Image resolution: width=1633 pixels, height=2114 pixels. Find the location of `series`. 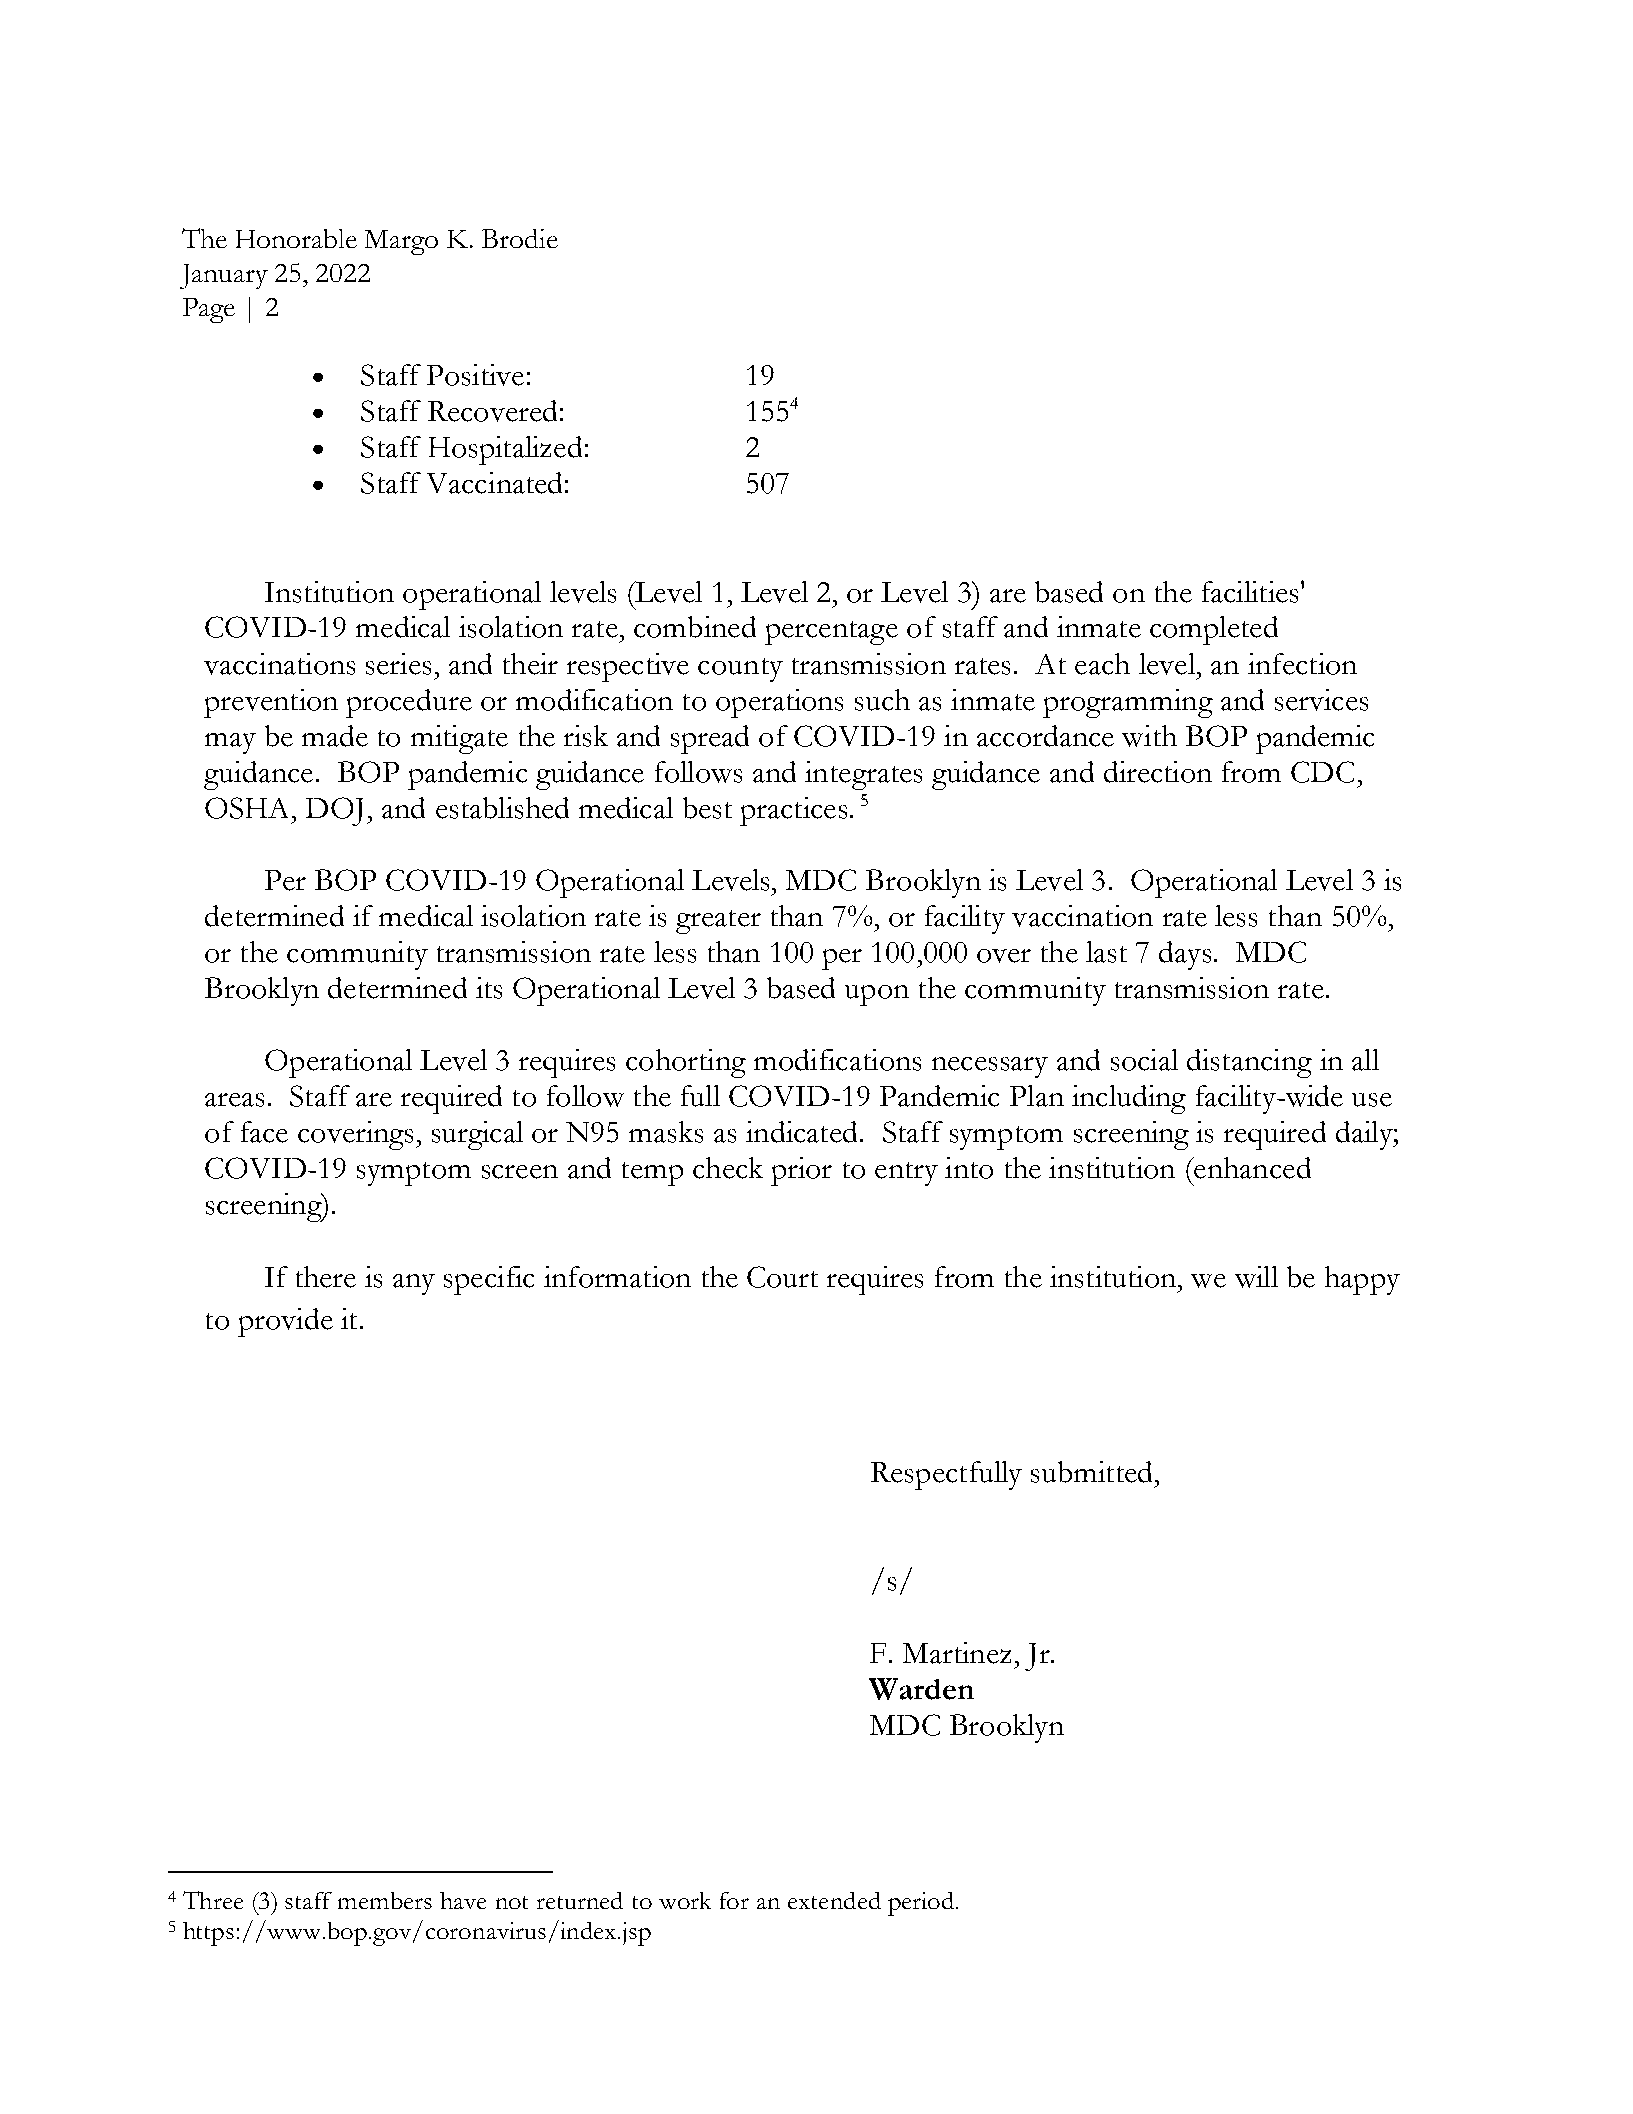

series is located at coordinates (398, 664).
